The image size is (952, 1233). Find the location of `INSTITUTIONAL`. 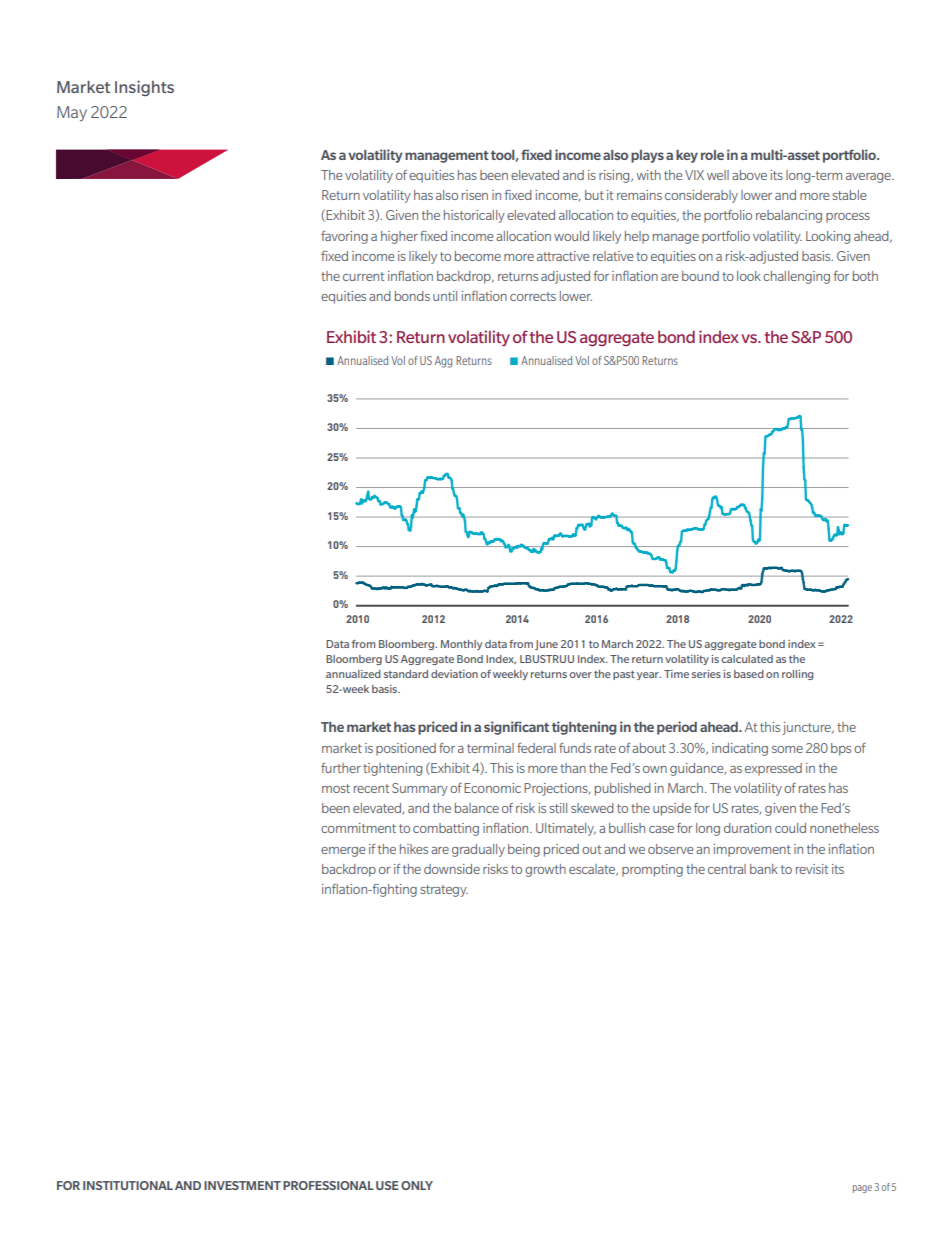

INSTITUTIONAL is located at coordinates (128, 1185).
